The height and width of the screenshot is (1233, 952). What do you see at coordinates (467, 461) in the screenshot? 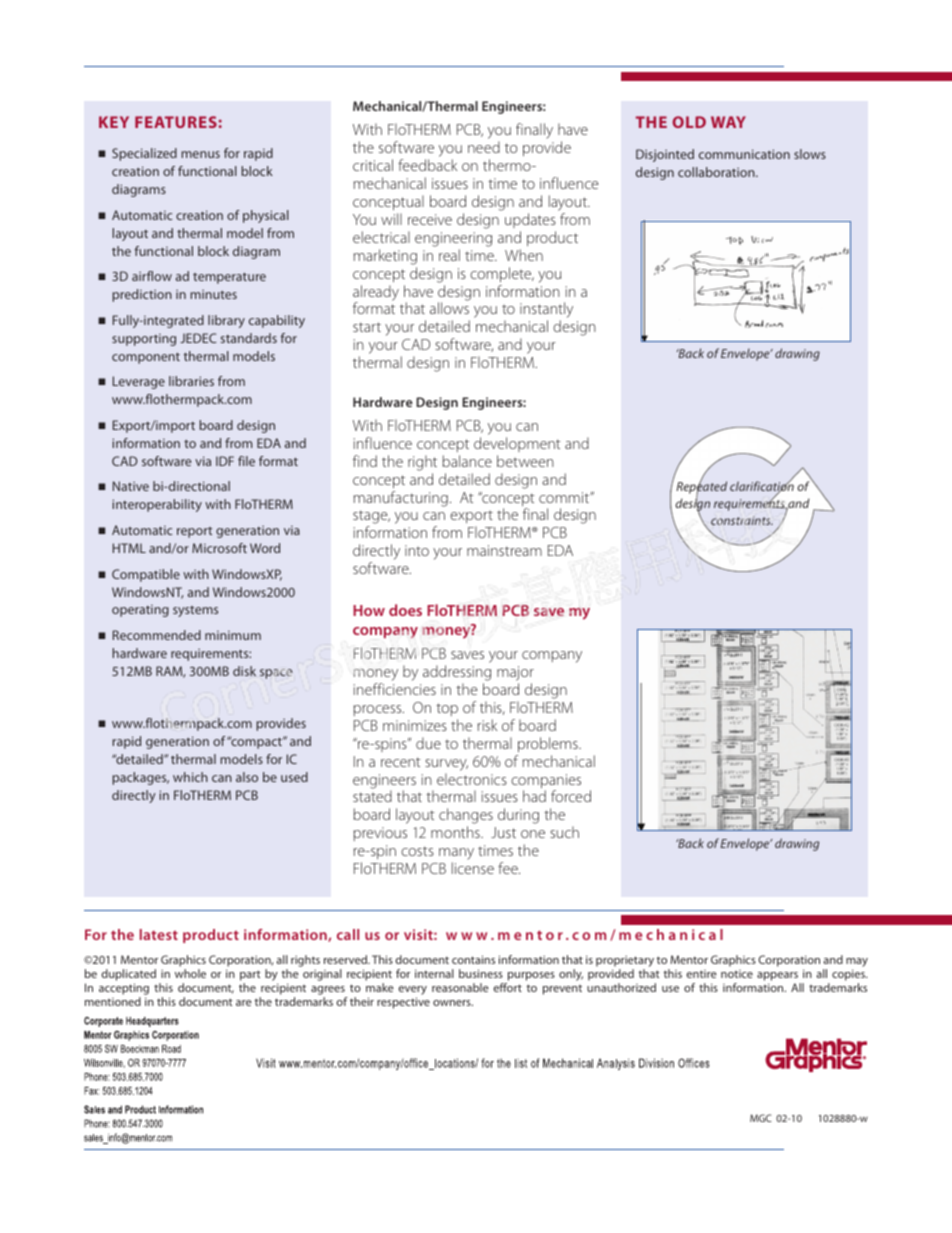
I see `balance` at bounding box center [467, 461].
